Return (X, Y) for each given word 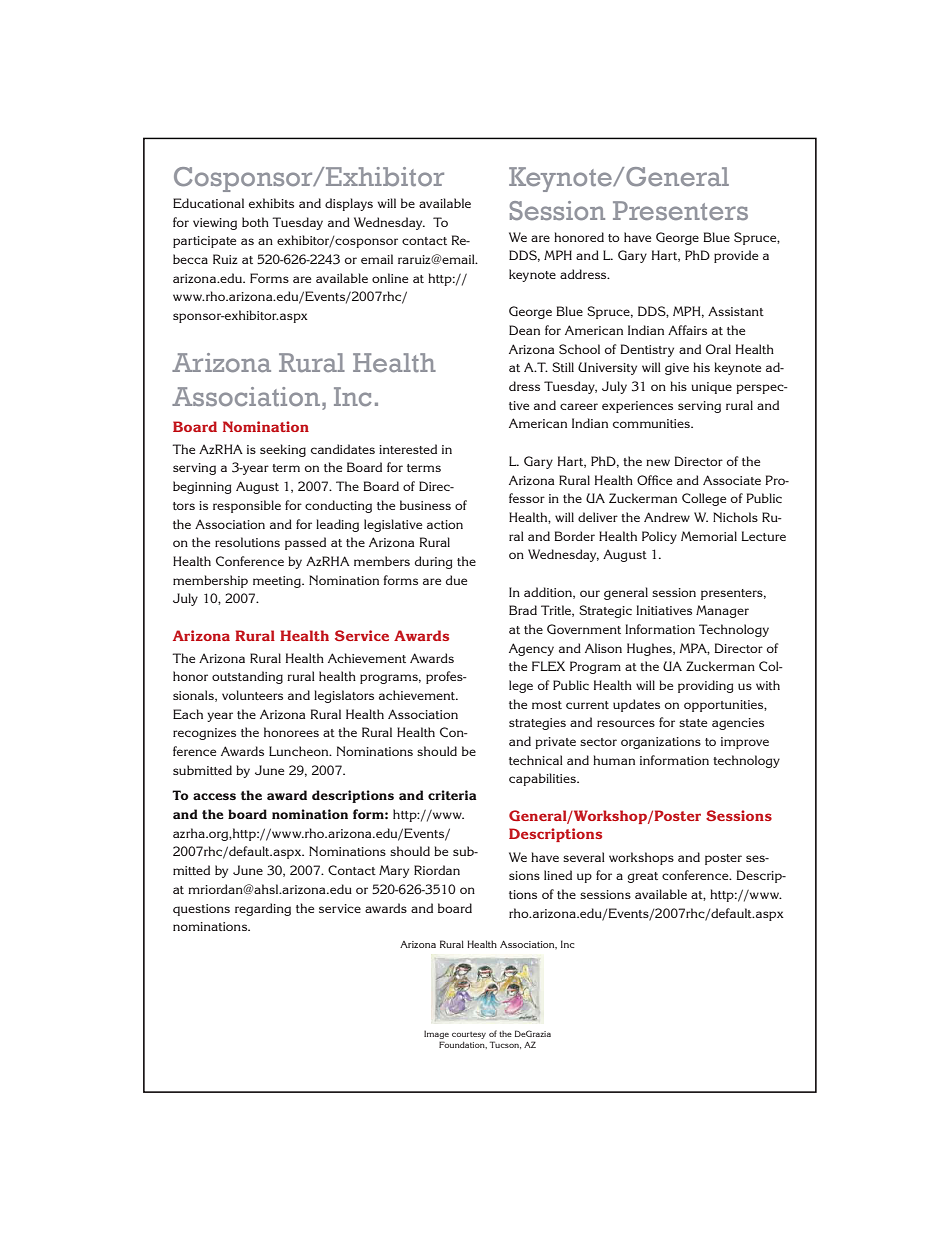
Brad (523, 610)
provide (736, 256)
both (255, 222)
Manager (722, 611)
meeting (278, 582)
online (390, 278)
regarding (263, 909)
